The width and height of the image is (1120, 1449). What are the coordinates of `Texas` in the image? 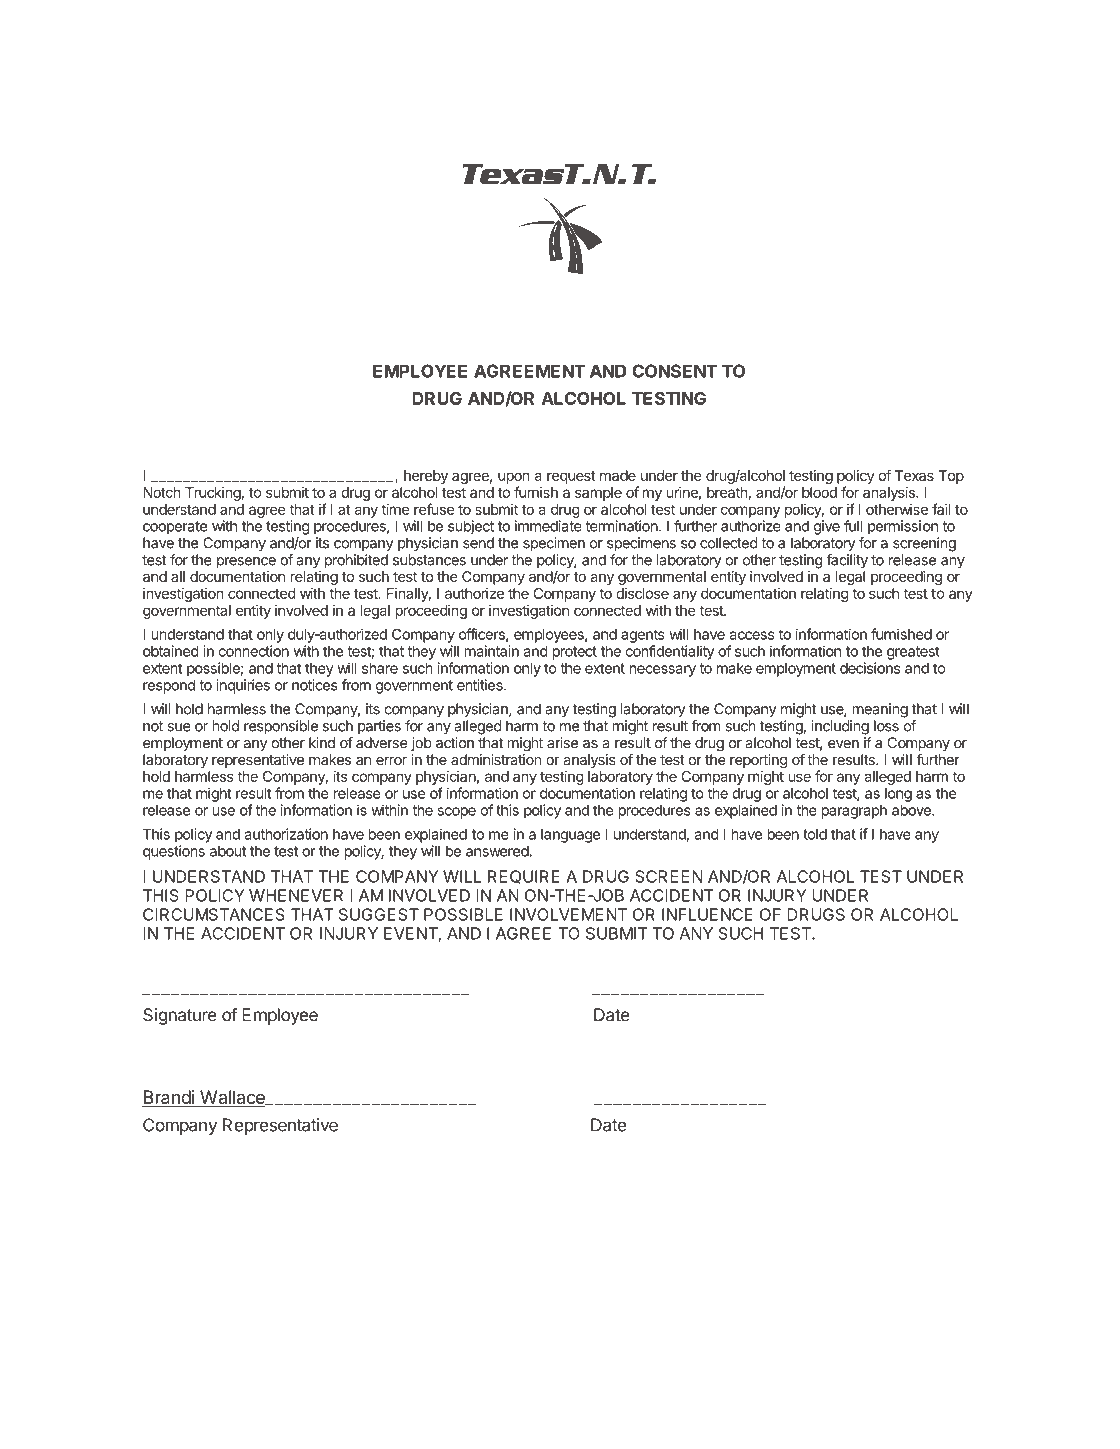 It's located at (914, 475).
